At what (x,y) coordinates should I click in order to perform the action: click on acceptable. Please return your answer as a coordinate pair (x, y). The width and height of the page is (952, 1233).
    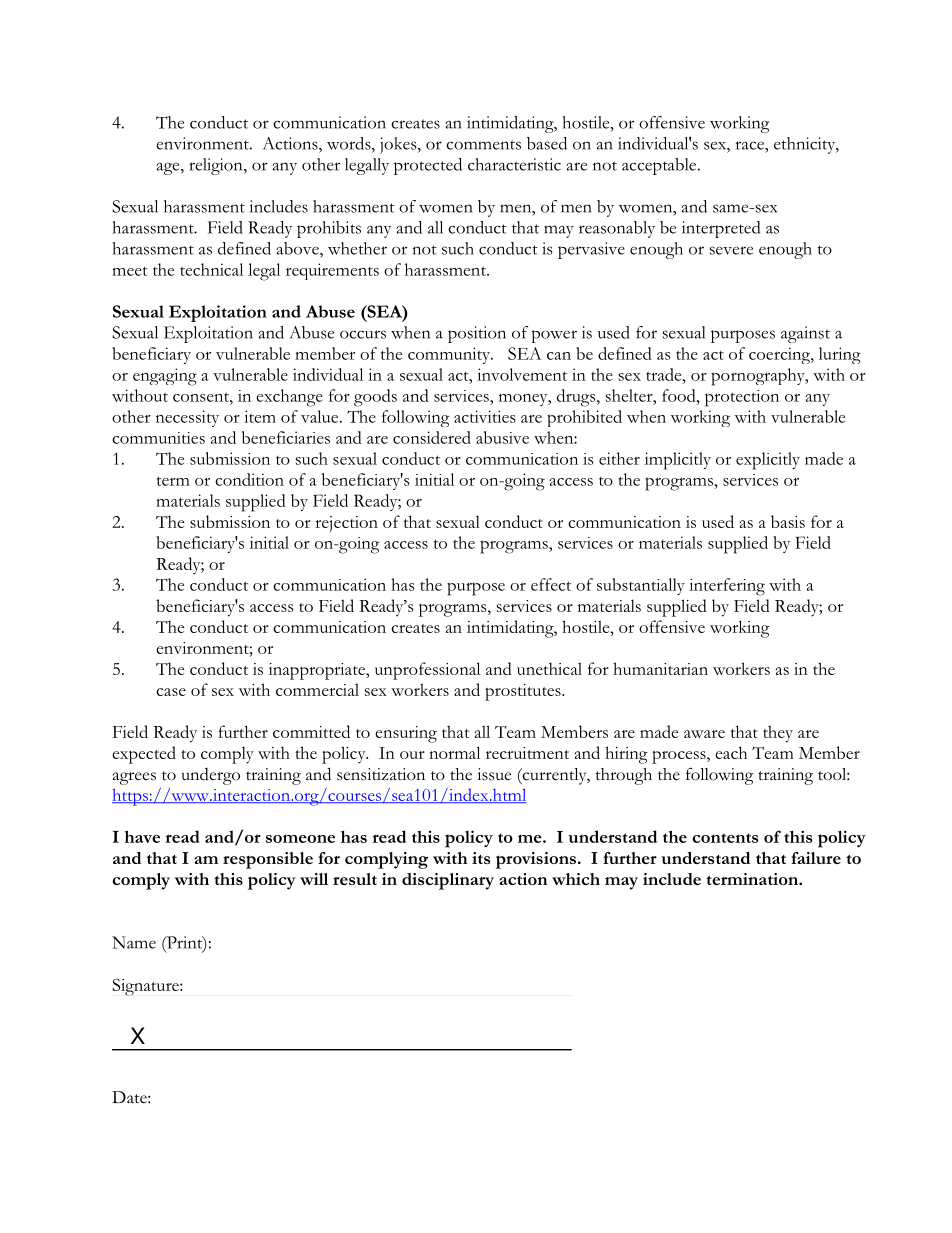
    Looking at the image, I should click on (660, 166).
